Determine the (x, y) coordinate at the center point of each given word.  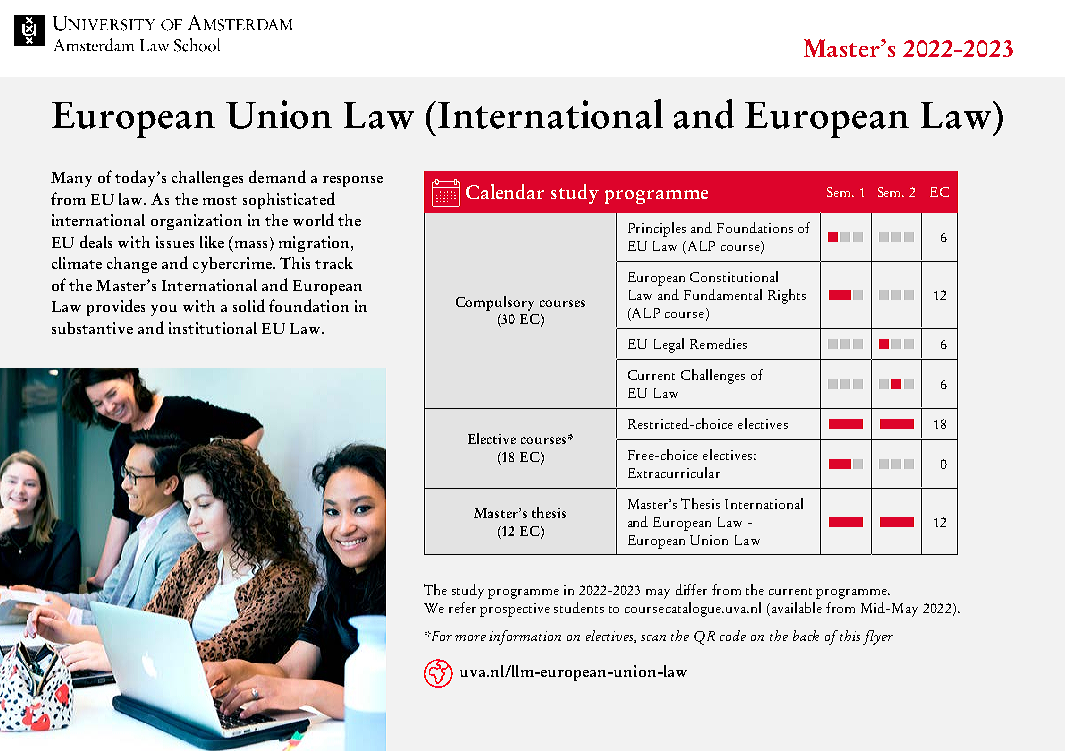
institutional (213, 328)
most (220, 200)
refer (462, 607)
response (353, 181)
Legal (669, 345)
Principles (657, 229)
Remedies (718, 343)
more (470, 638)
